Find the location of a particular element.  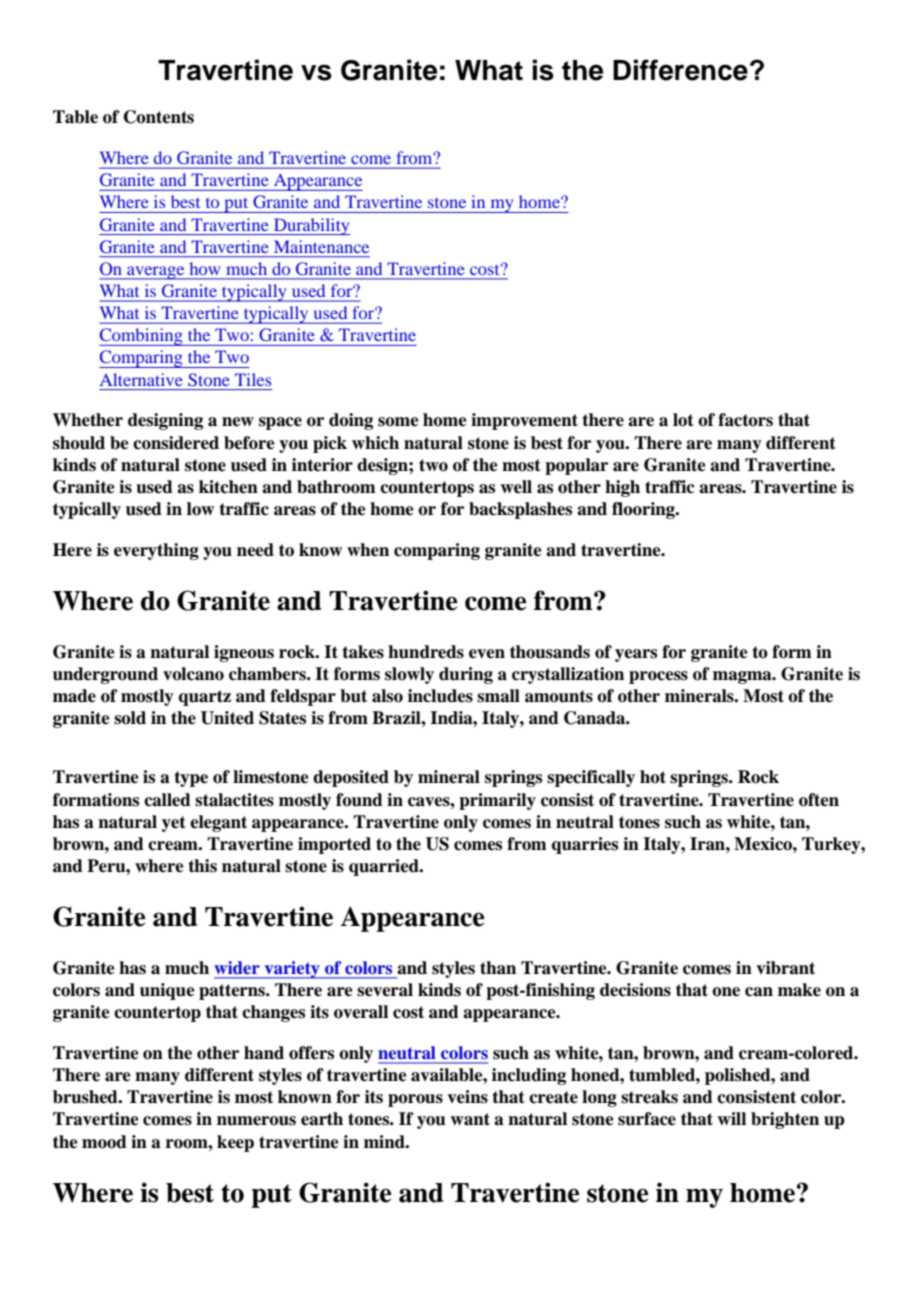

Contents is located at coordinates (159, 117).
